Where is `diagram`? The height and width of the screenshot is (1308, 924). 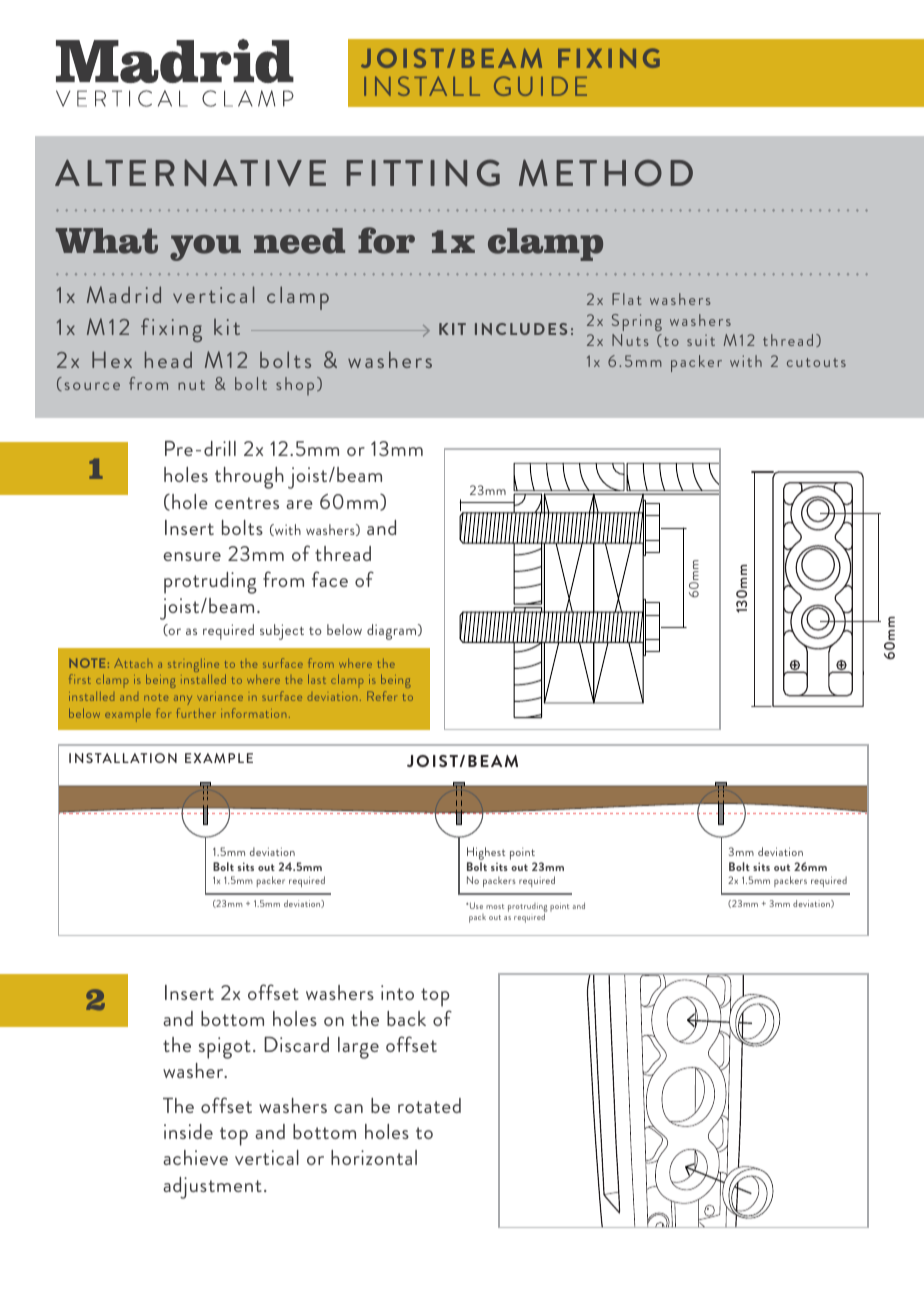 diagram is located at coordinates (393, 632).
